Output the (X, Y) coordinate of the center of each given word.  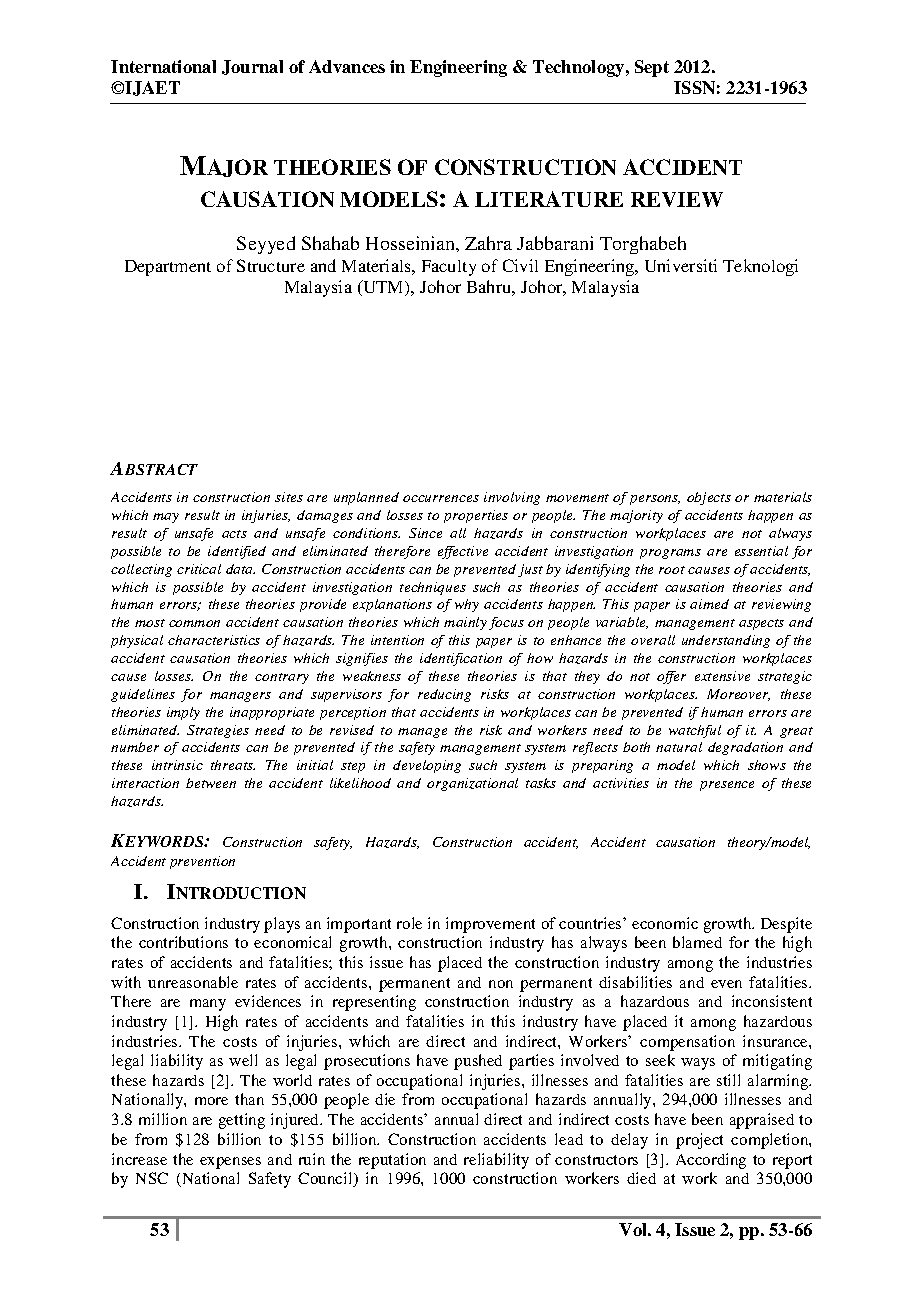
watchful (695, 731)
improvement (490, 925)
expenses (230, 1163)
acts (234, 534)
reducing (444, 695)
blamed (697, 942)
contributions (183, 942)
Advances (347, 66)
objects (709, 498)
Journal (252, 67)
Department (168, 268)
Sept (652, 68)
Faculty (449, 268)
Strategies (218, 731)
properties (476, 516)
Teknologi (760, 267)
